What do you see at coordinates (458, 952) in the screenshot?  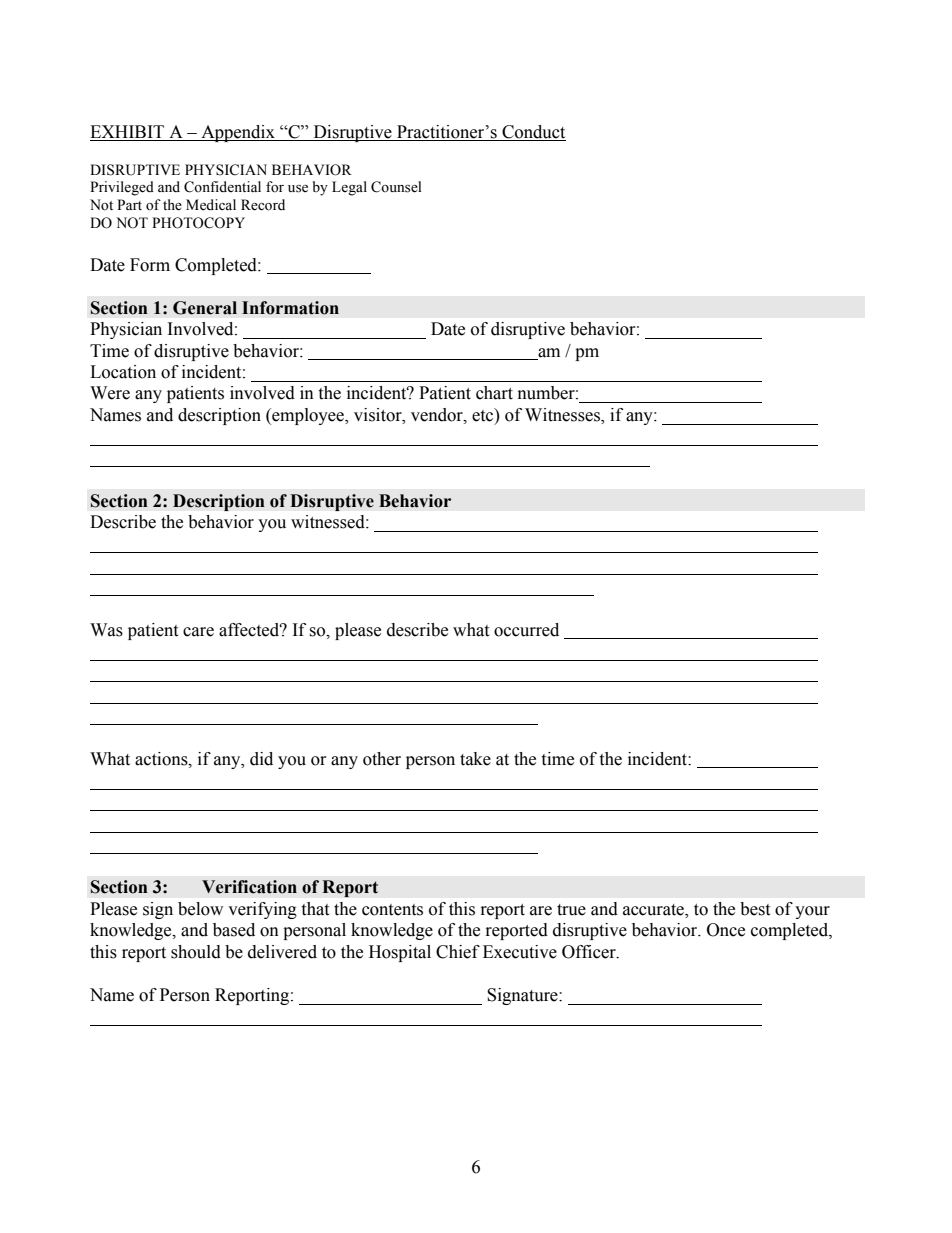 I see `Chief` at bounding box center [458, 952].
